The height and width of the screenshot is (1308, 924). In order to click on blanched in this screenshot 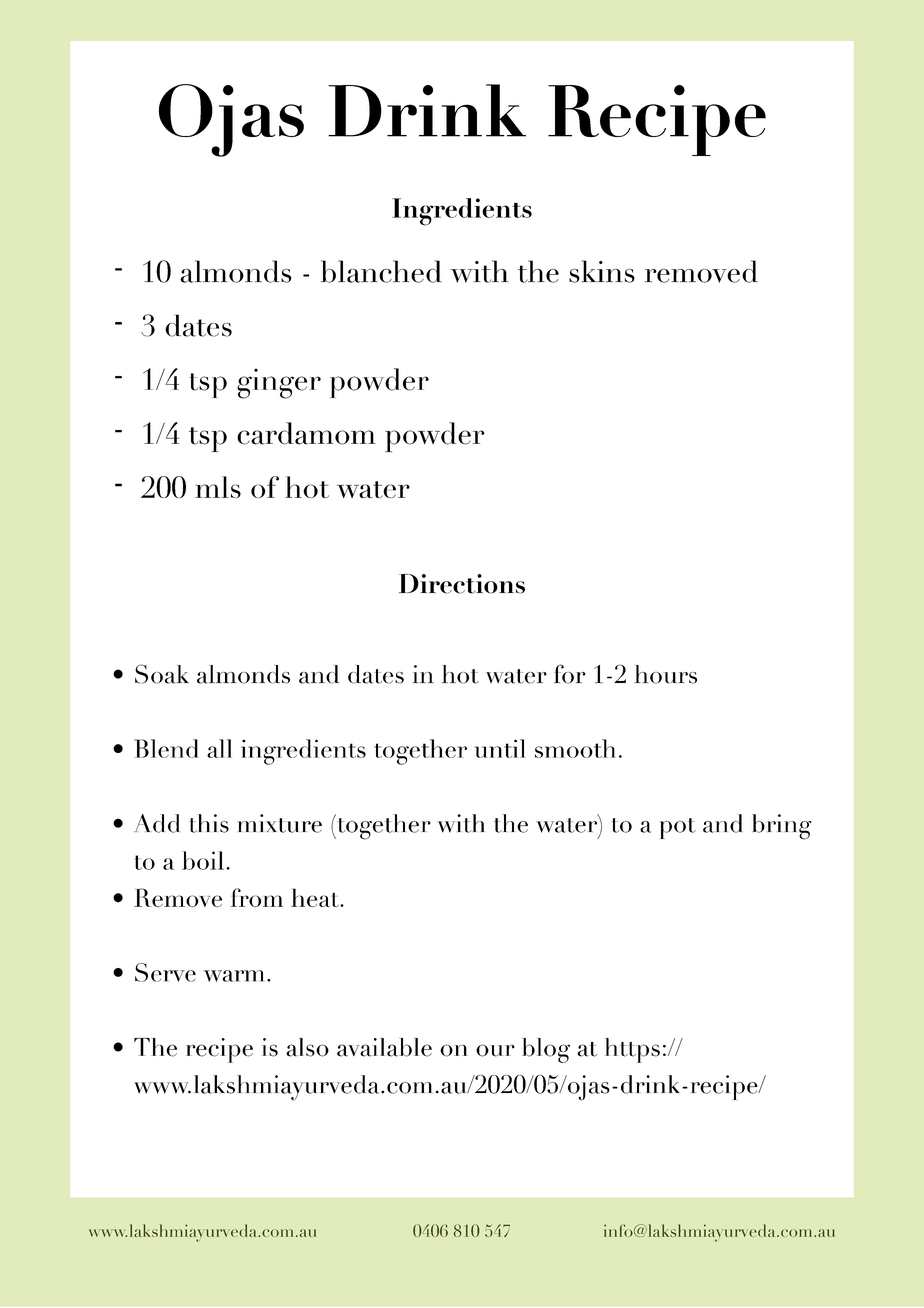, I will do `click(381, 271)`.
